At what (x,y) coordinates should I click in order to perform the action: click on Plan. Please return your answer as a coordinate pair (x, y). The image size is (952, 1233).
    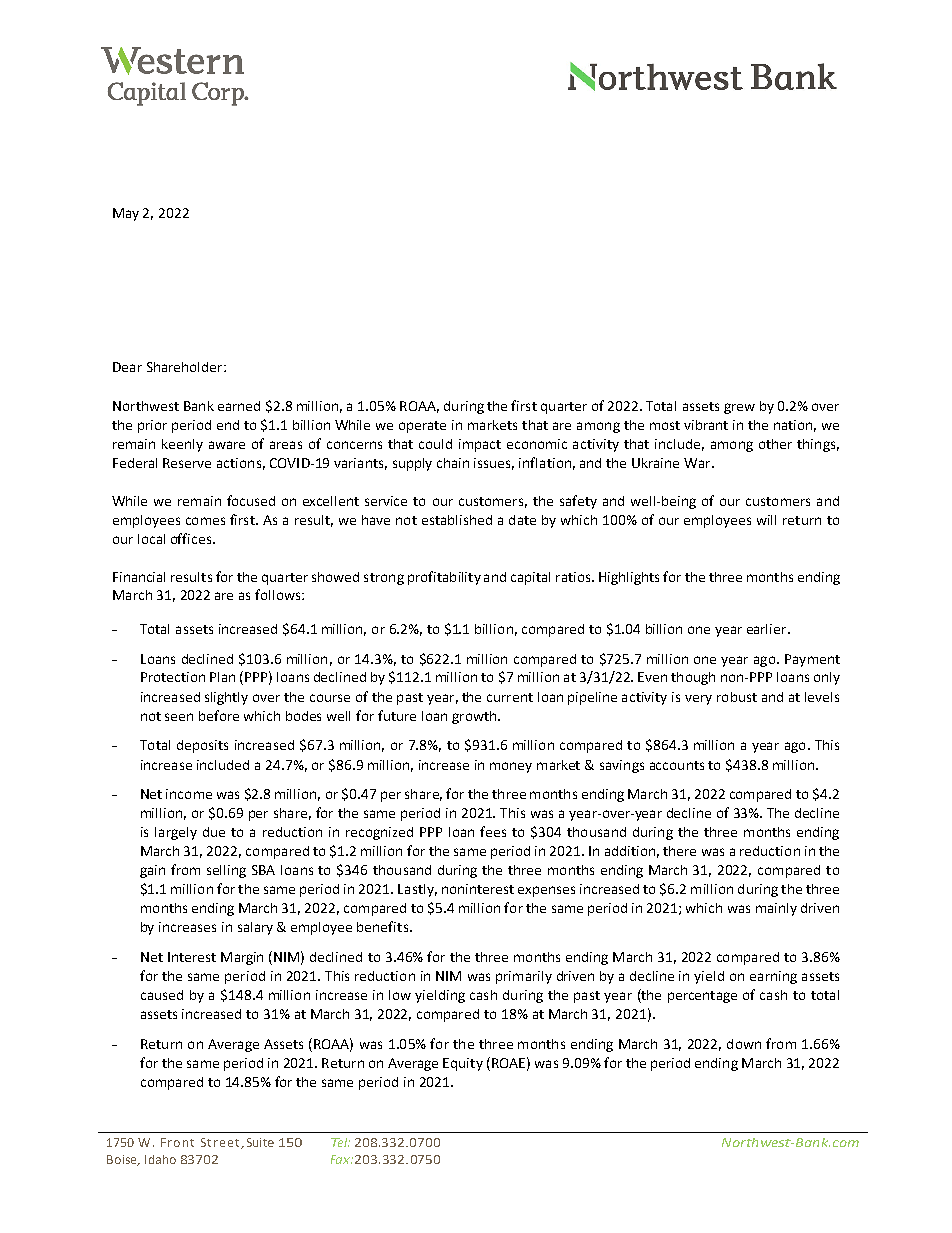
    Looking at the image, I should click on (222, 677).
